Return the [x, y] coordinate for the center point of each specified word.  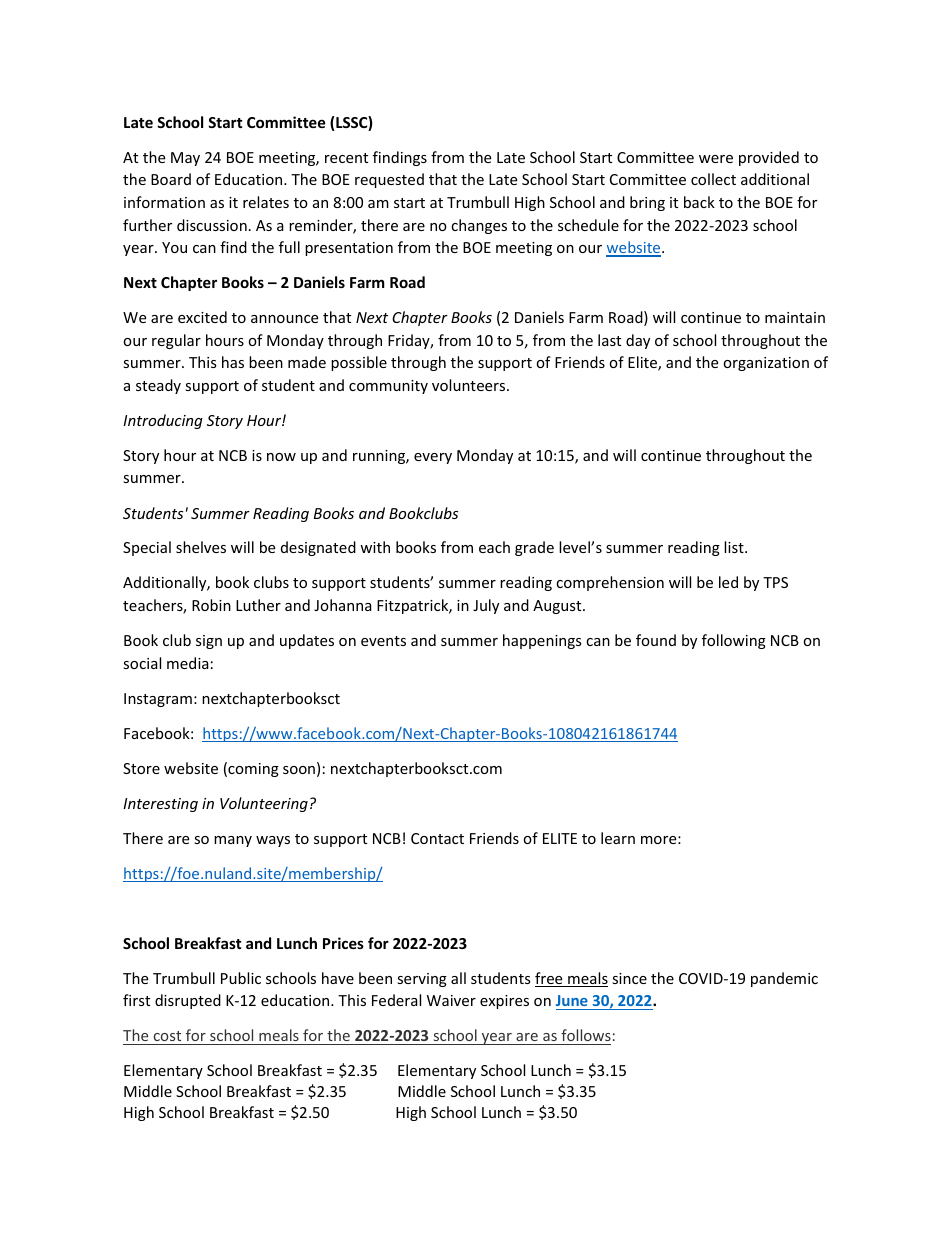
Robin [211, 605]
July [486, 606]
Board [171, 179]
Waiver [451, 1000]
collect [713, 179]
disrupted [188, 1001]
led [728, 582]
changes [479, 226]
